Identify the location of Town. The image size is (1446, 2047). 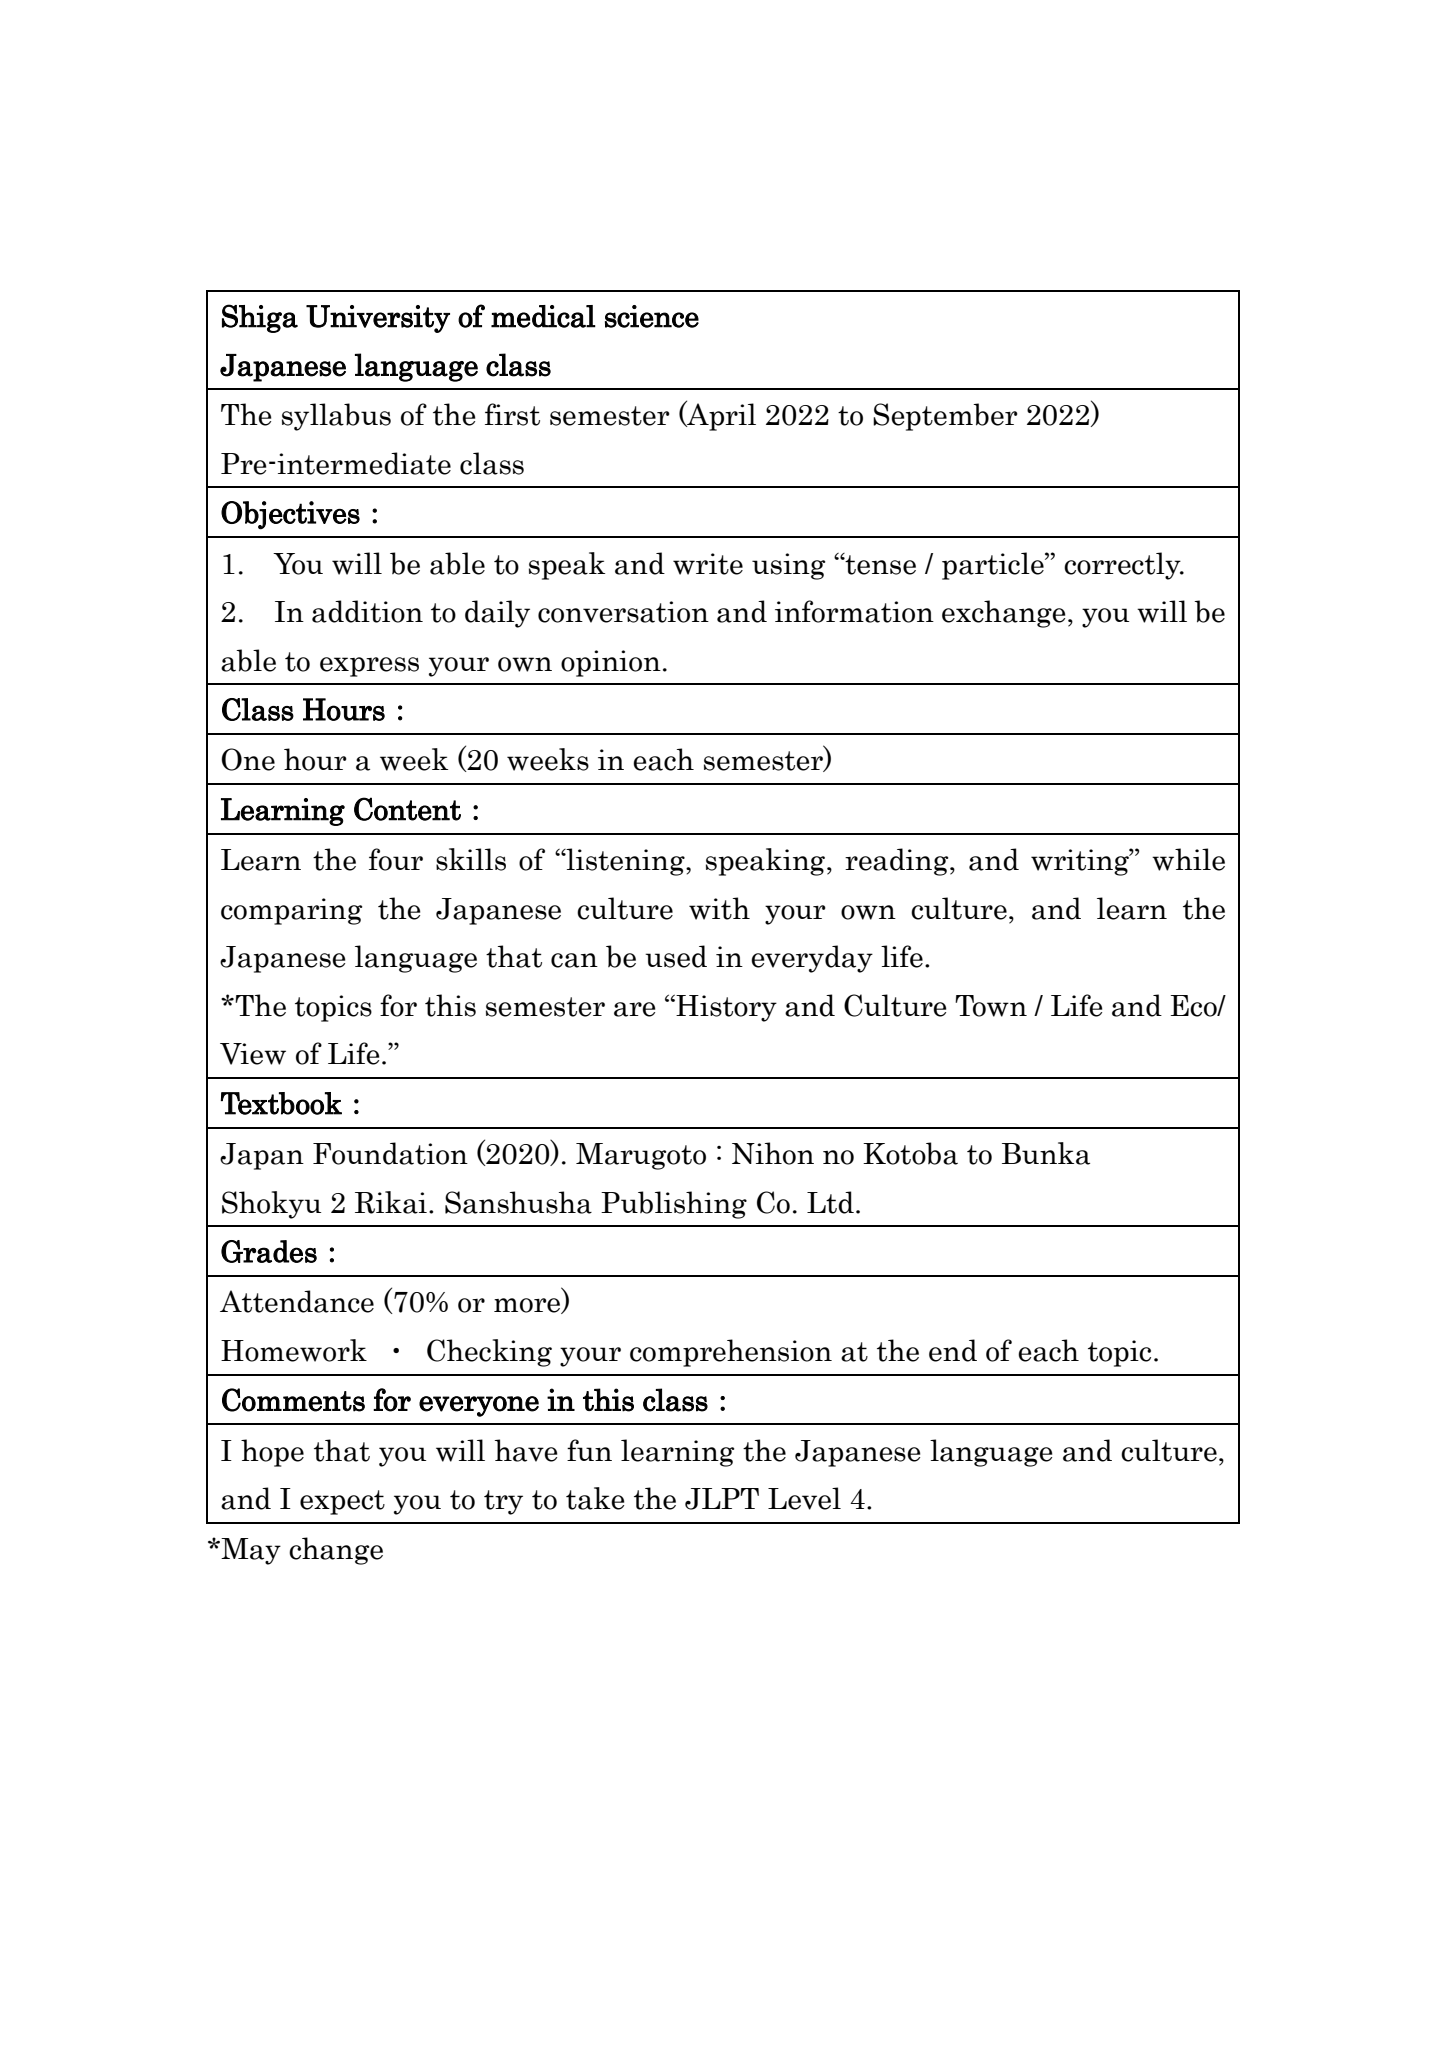
(991, 1006).
